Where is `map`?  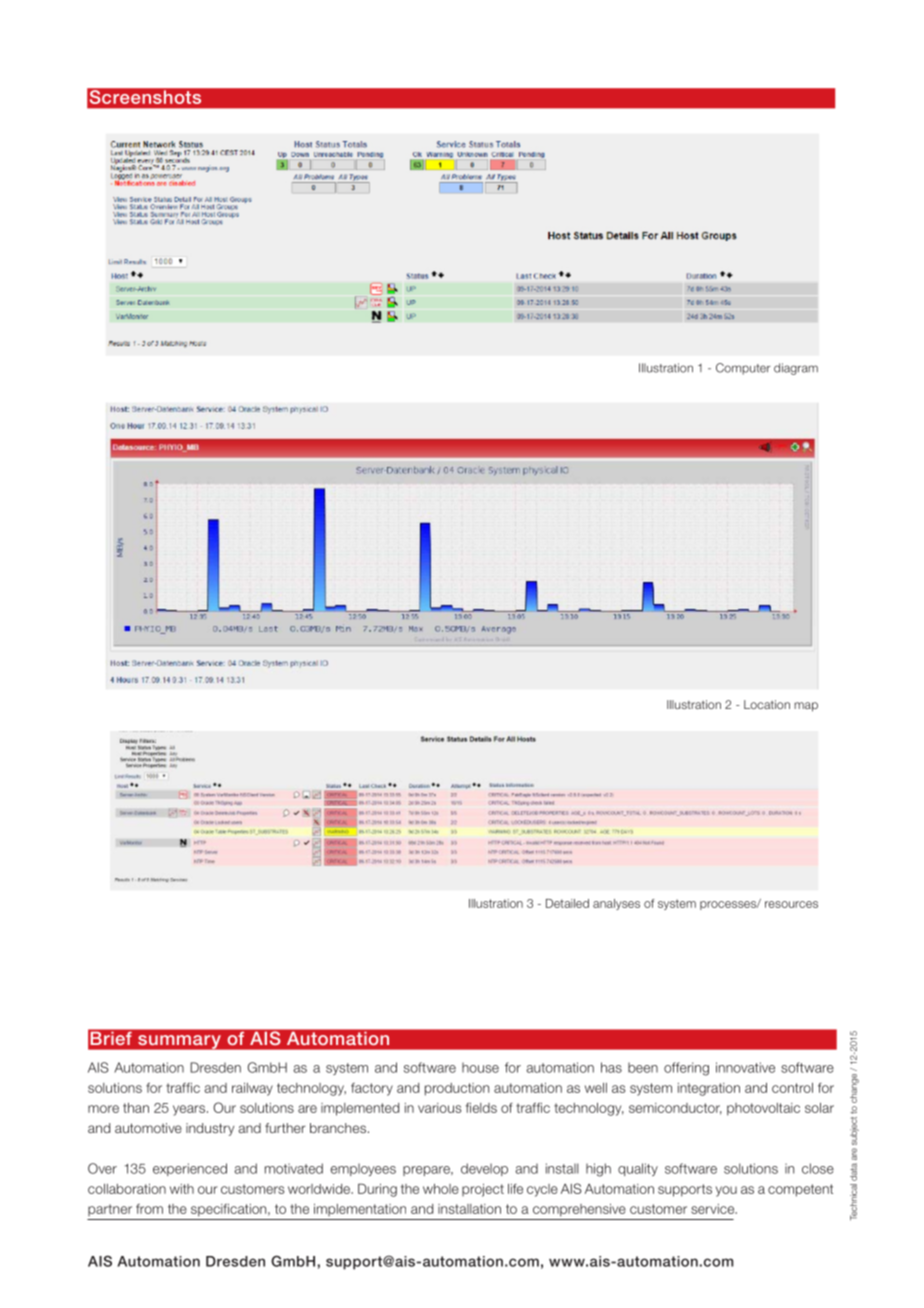 map is located at coordinates (806, 707).
